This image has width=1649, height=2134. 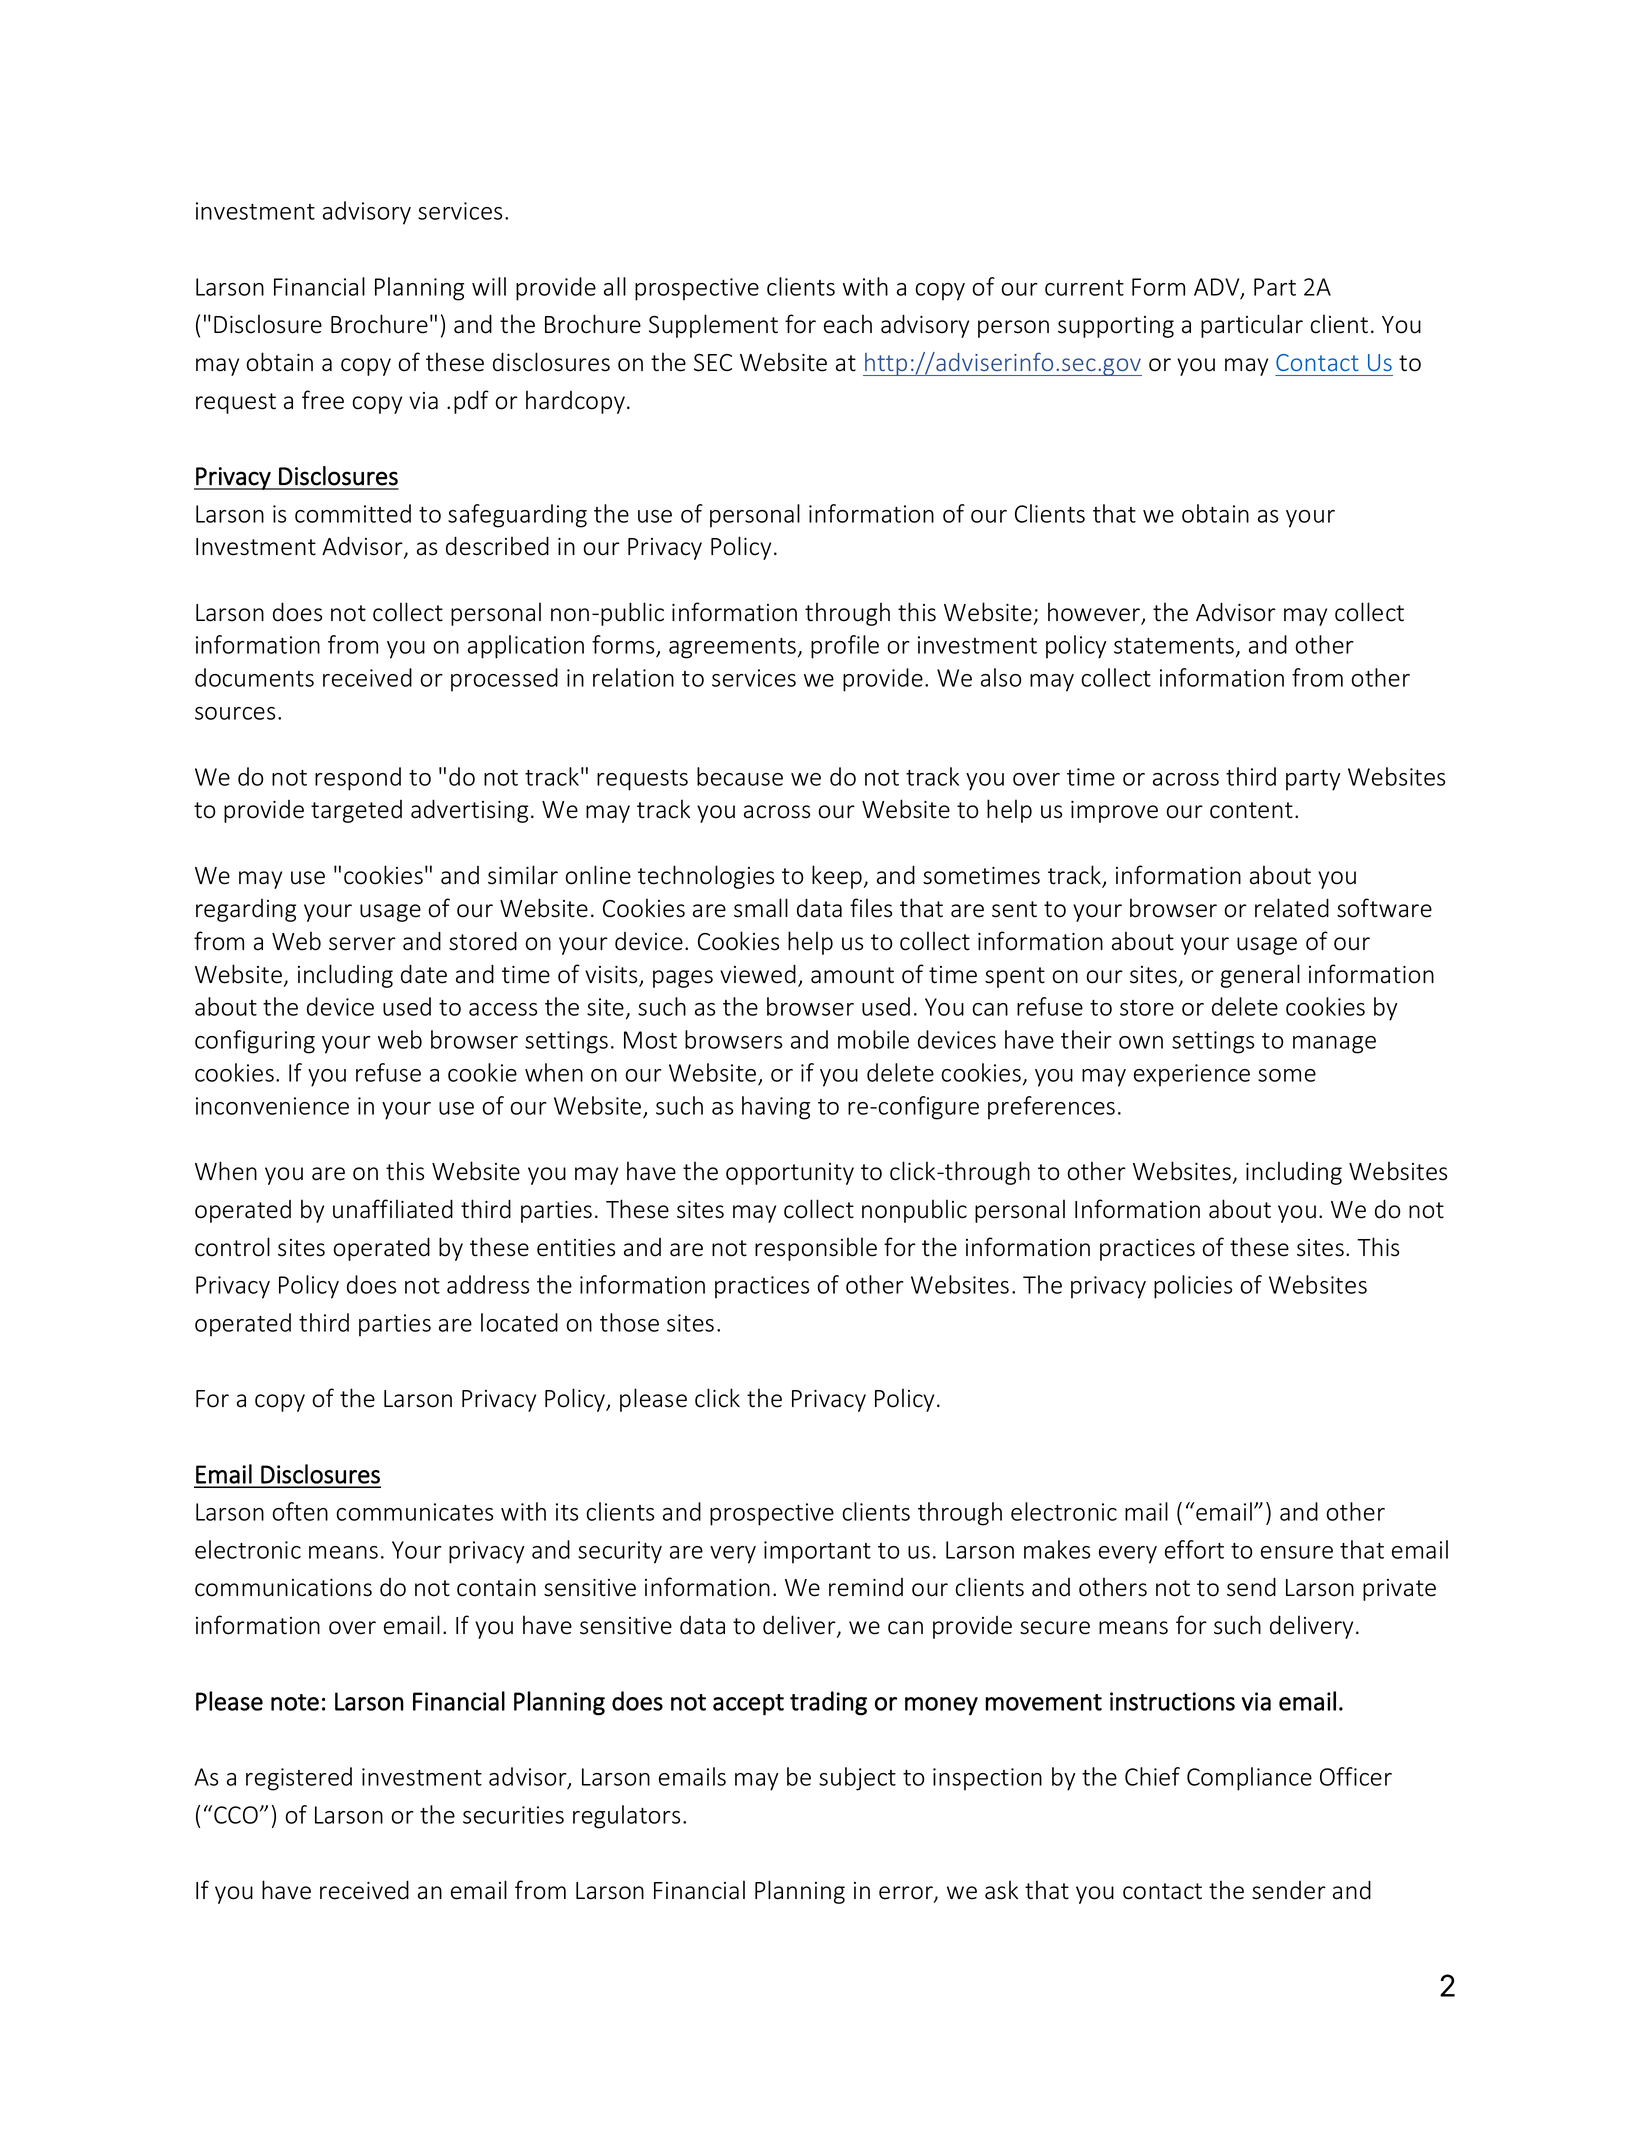 I want to click on subject, so click(x=857, y=1779).
